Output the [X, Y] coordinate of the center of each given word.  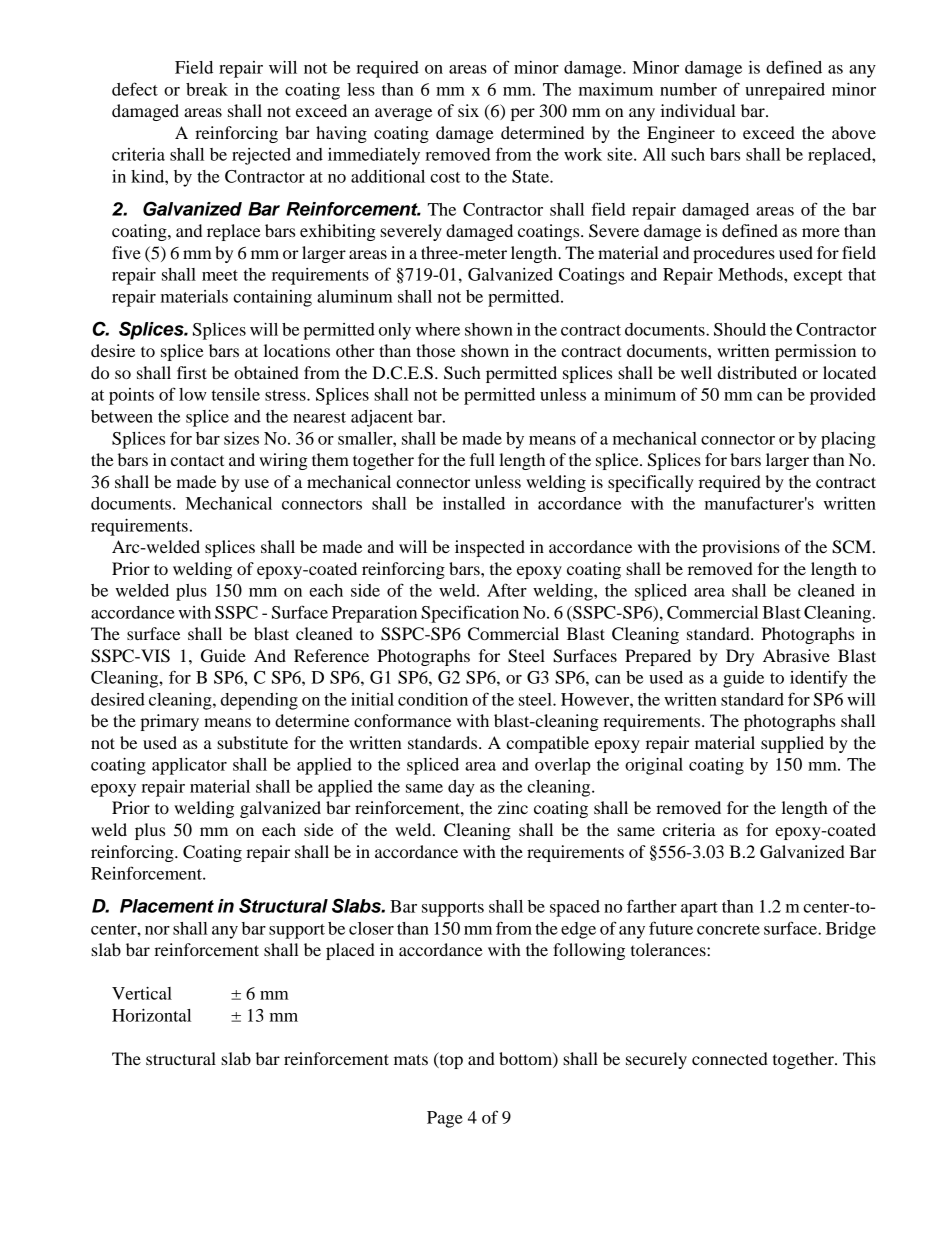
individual [698, 110]
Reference [331, 655]
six [468, 110]
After [507, 590]
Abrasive [796, 655]
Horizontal [151, 1015]
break [207, 89]
